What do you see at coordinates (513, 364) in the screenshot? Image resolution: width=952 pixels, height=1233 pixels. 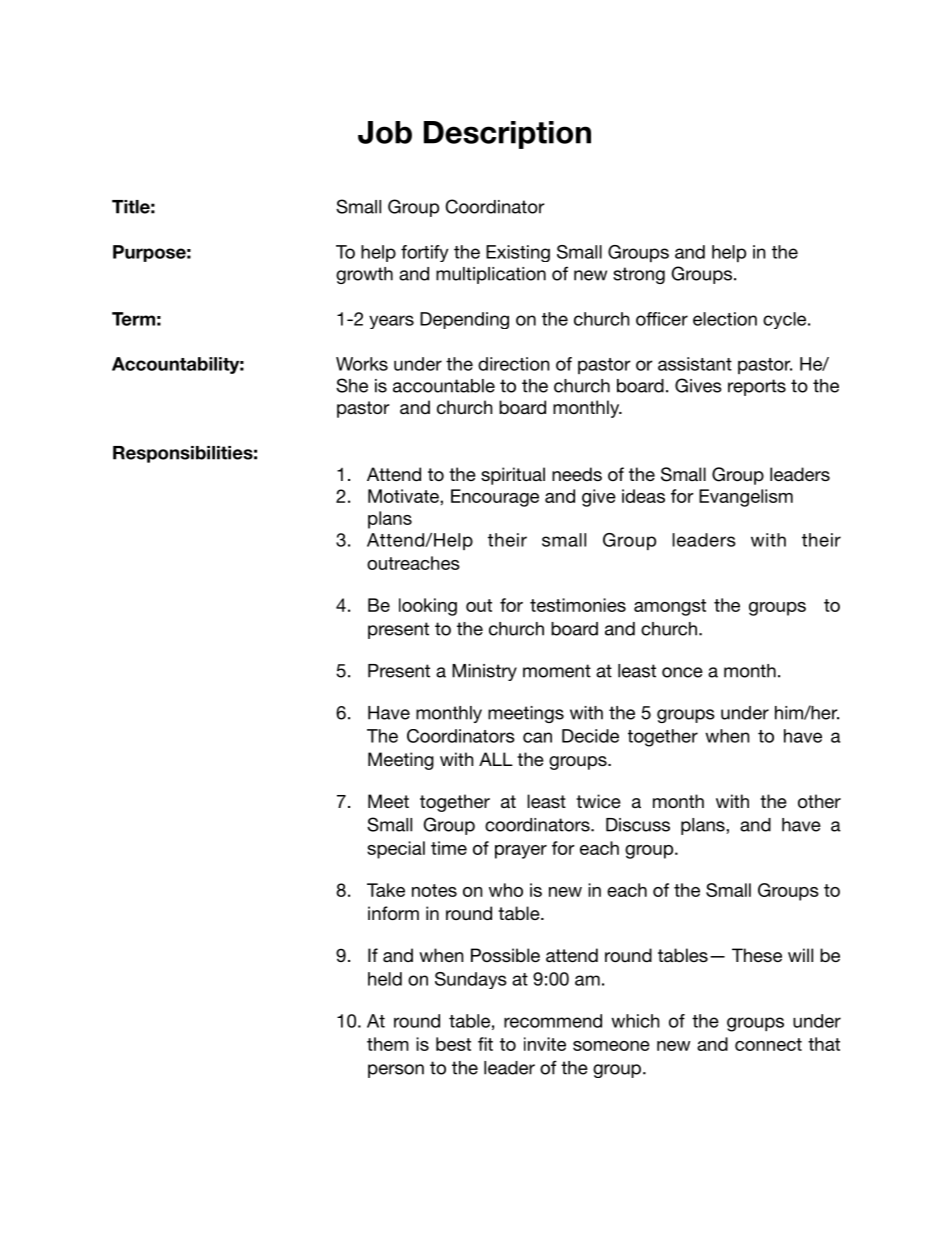 I see `direction` at bounding box center [513, 364].
